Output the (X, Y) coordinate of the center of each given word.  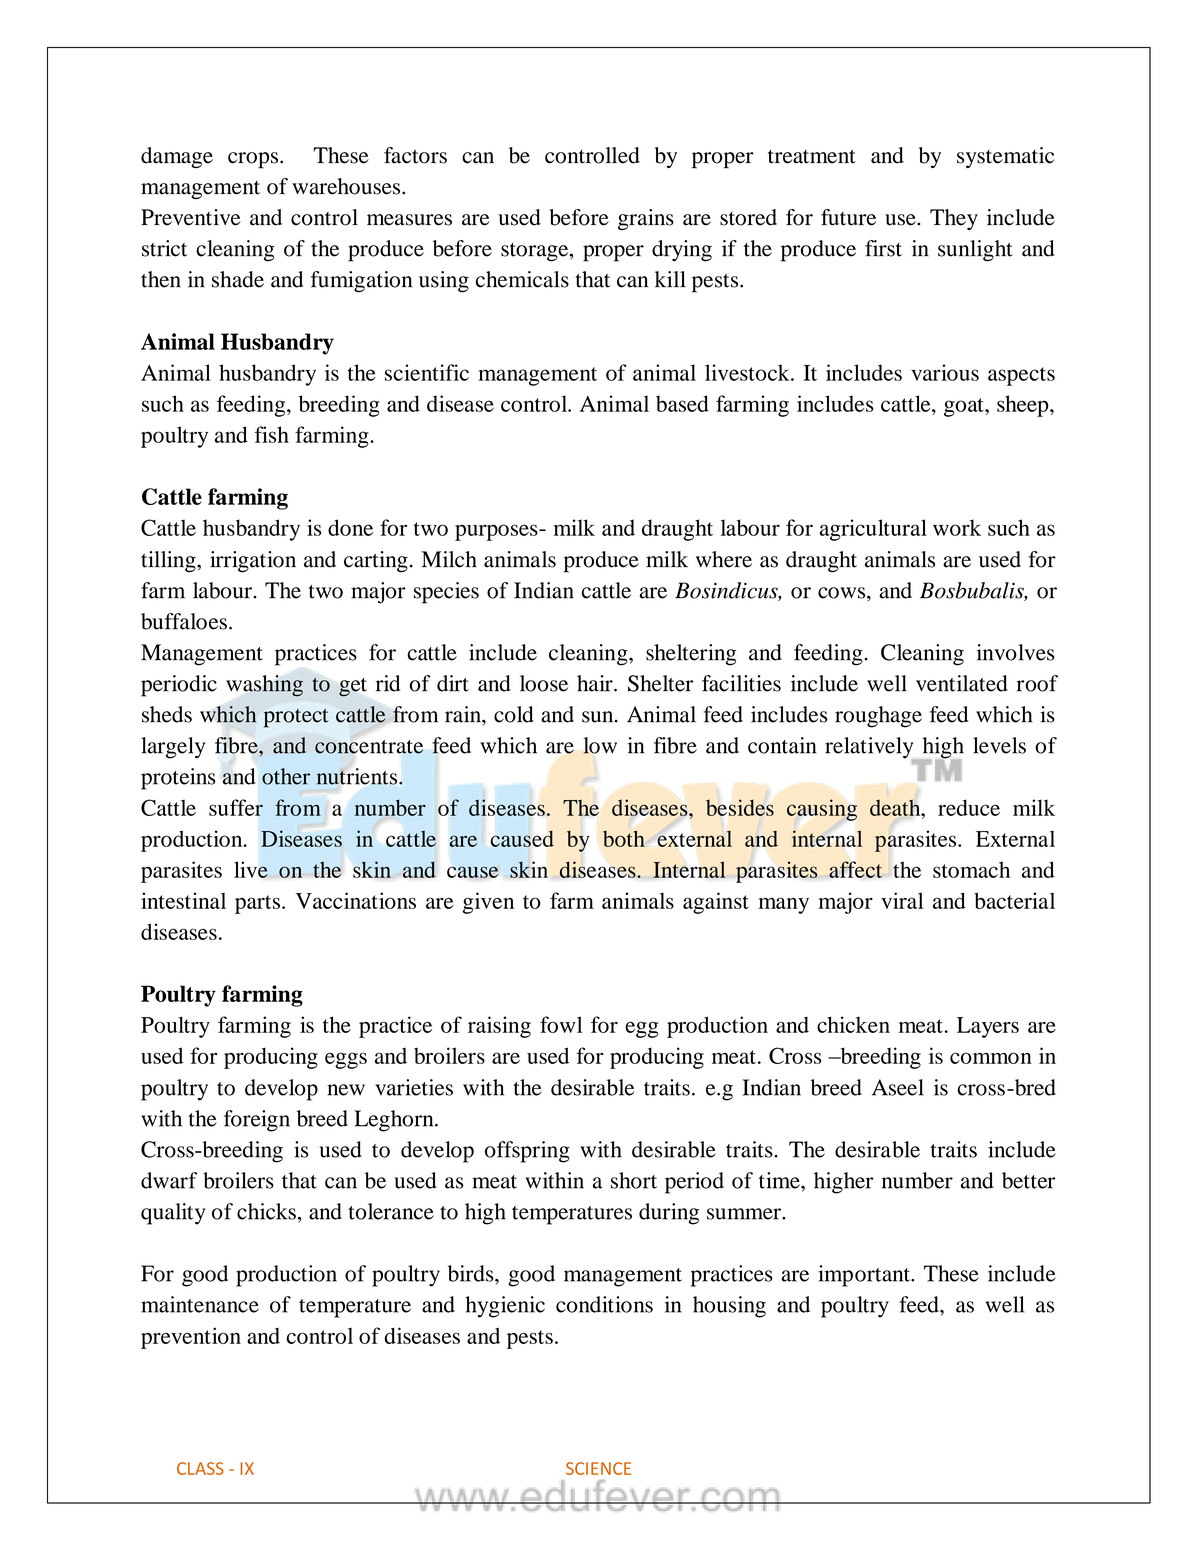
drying (682, 251)
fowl (561, 1024)
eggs (346, 1060)
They (954, 219)
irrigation (253, 562)
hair (596, 683)
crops (254, 160)
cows (843, 593)
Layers (988, 1027)
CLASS (200, 1468)
